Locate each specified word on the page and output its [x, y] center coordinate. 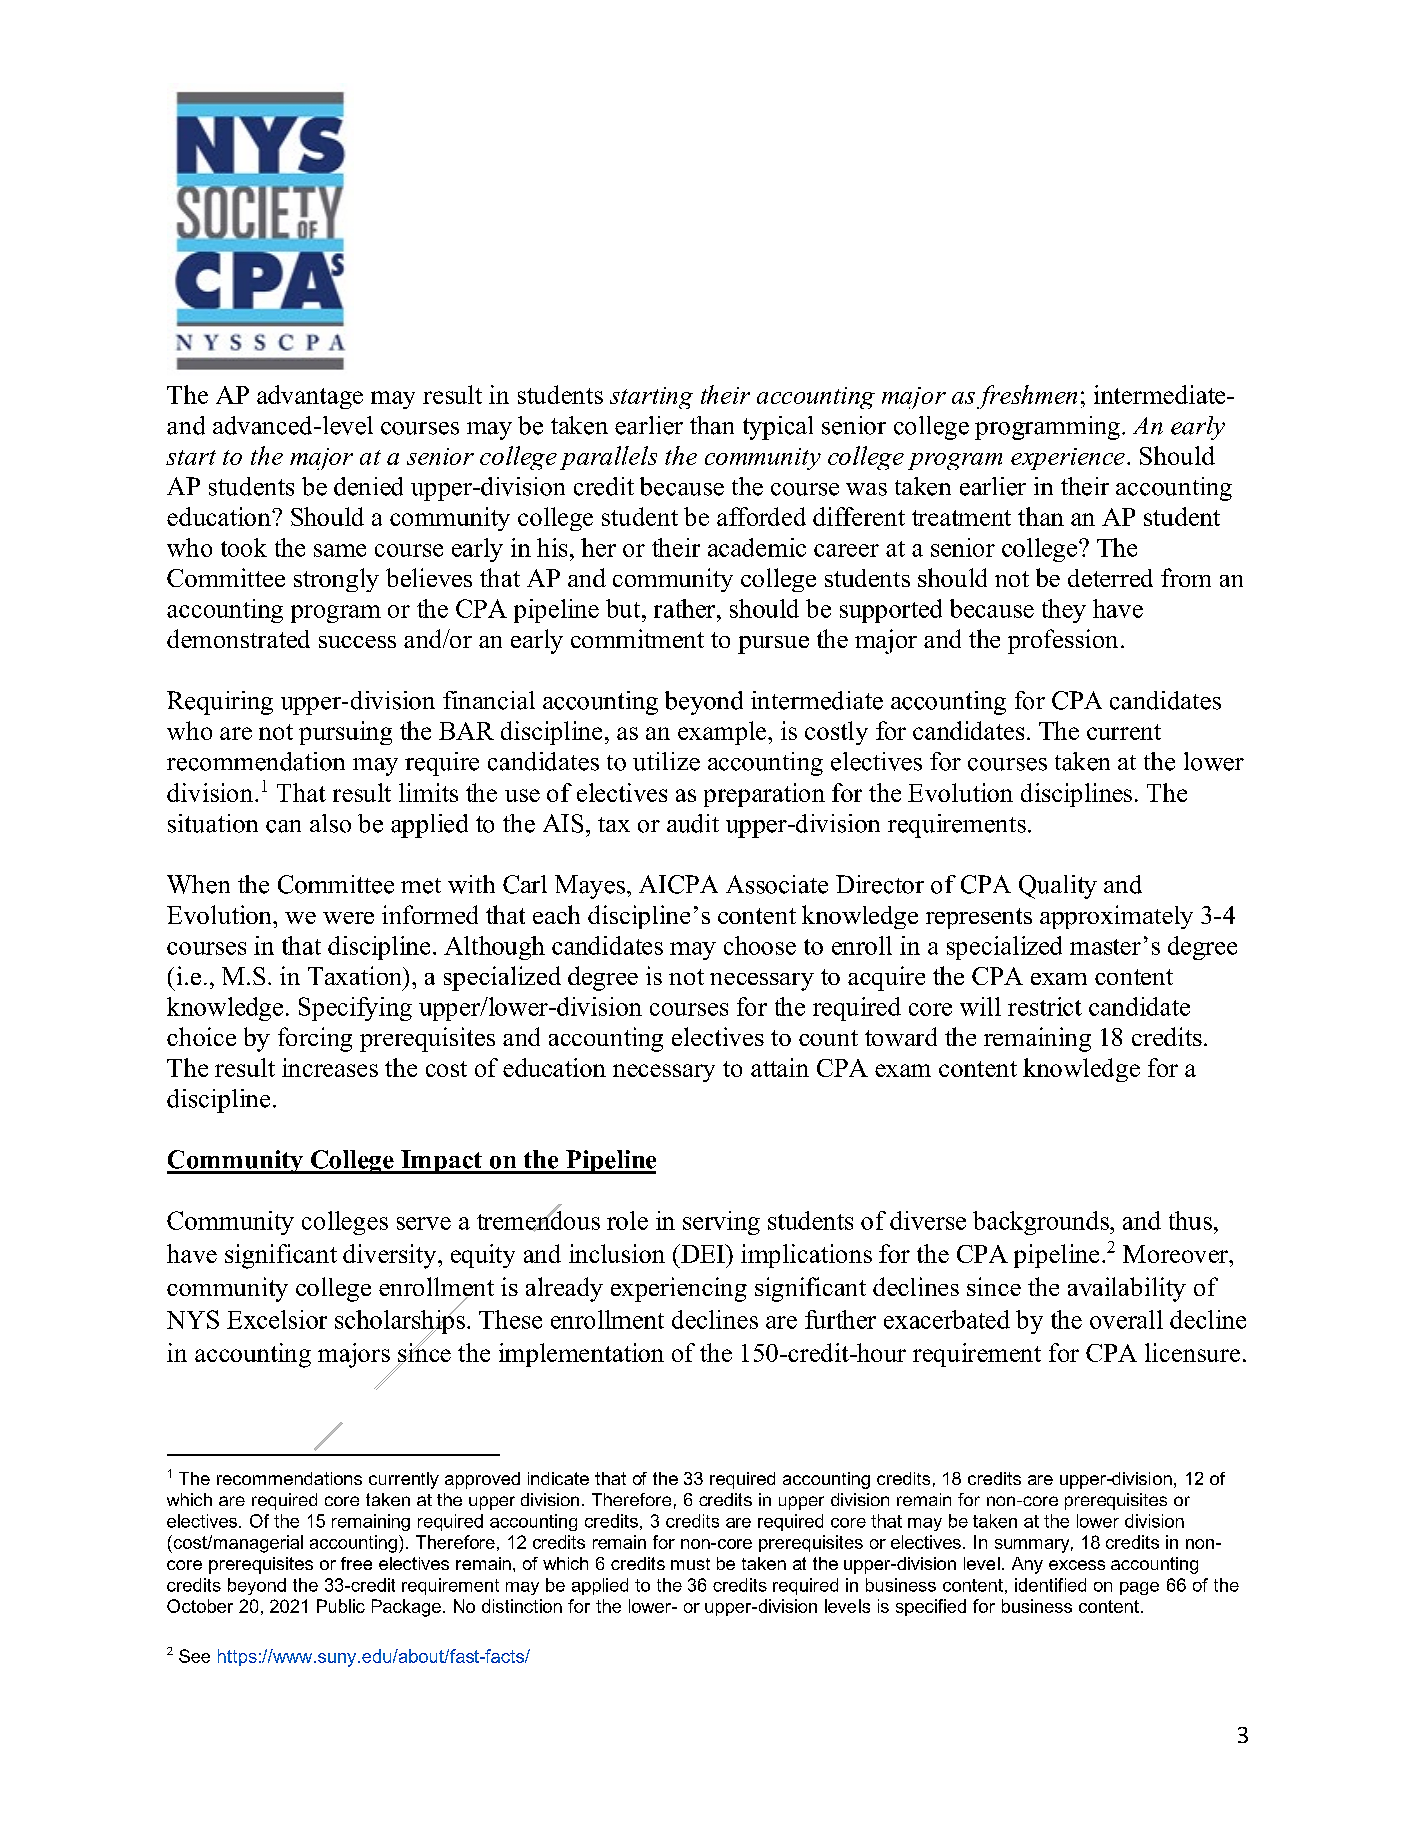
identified [1050, 1585]
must [690, 1564]
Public [341, 1606]
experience [1068, 459]
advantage [310, 397]
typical [778, 428]
